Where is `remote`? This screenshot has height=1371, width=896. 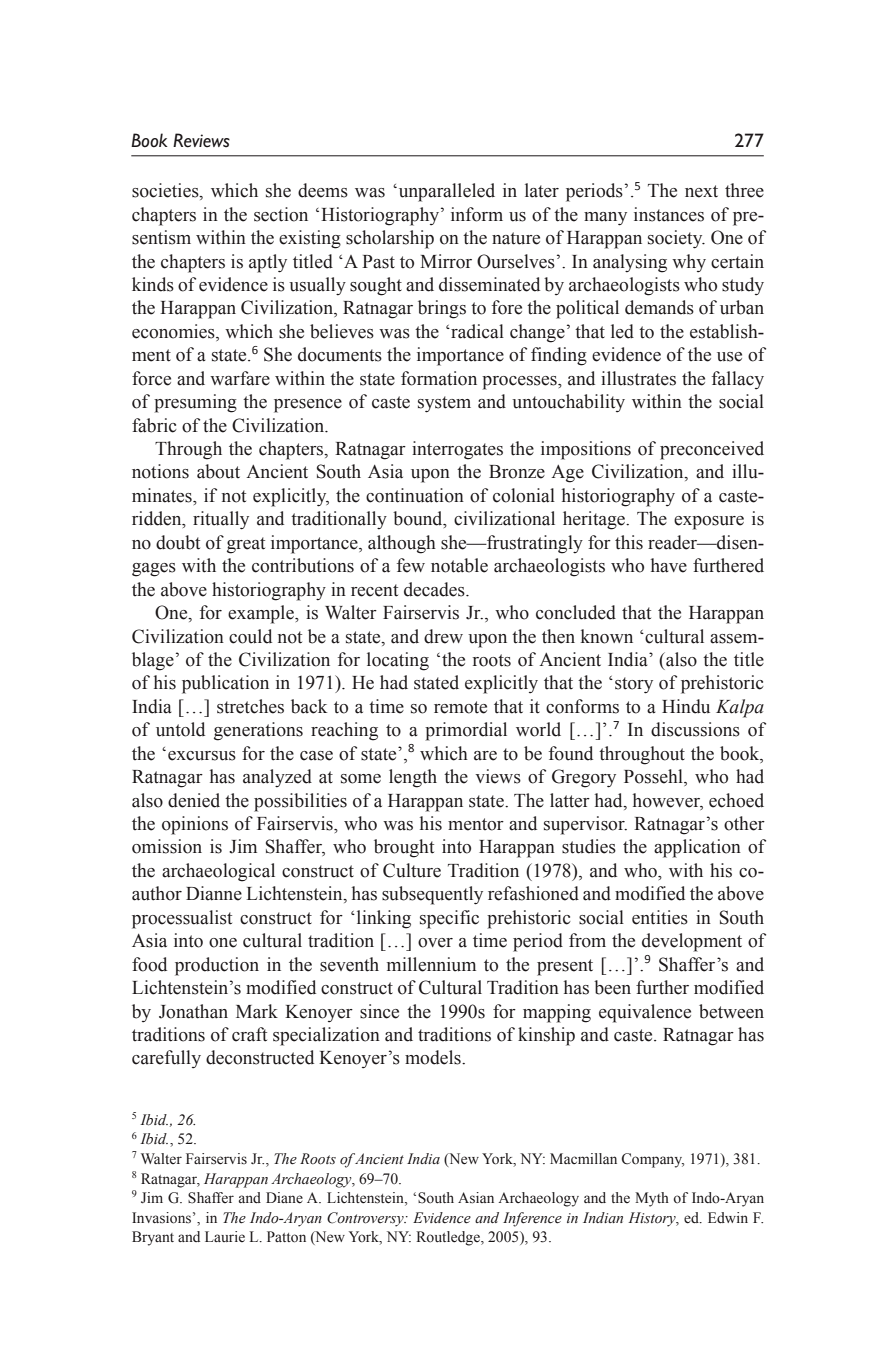 remote is located at coordinates (460, 707).
